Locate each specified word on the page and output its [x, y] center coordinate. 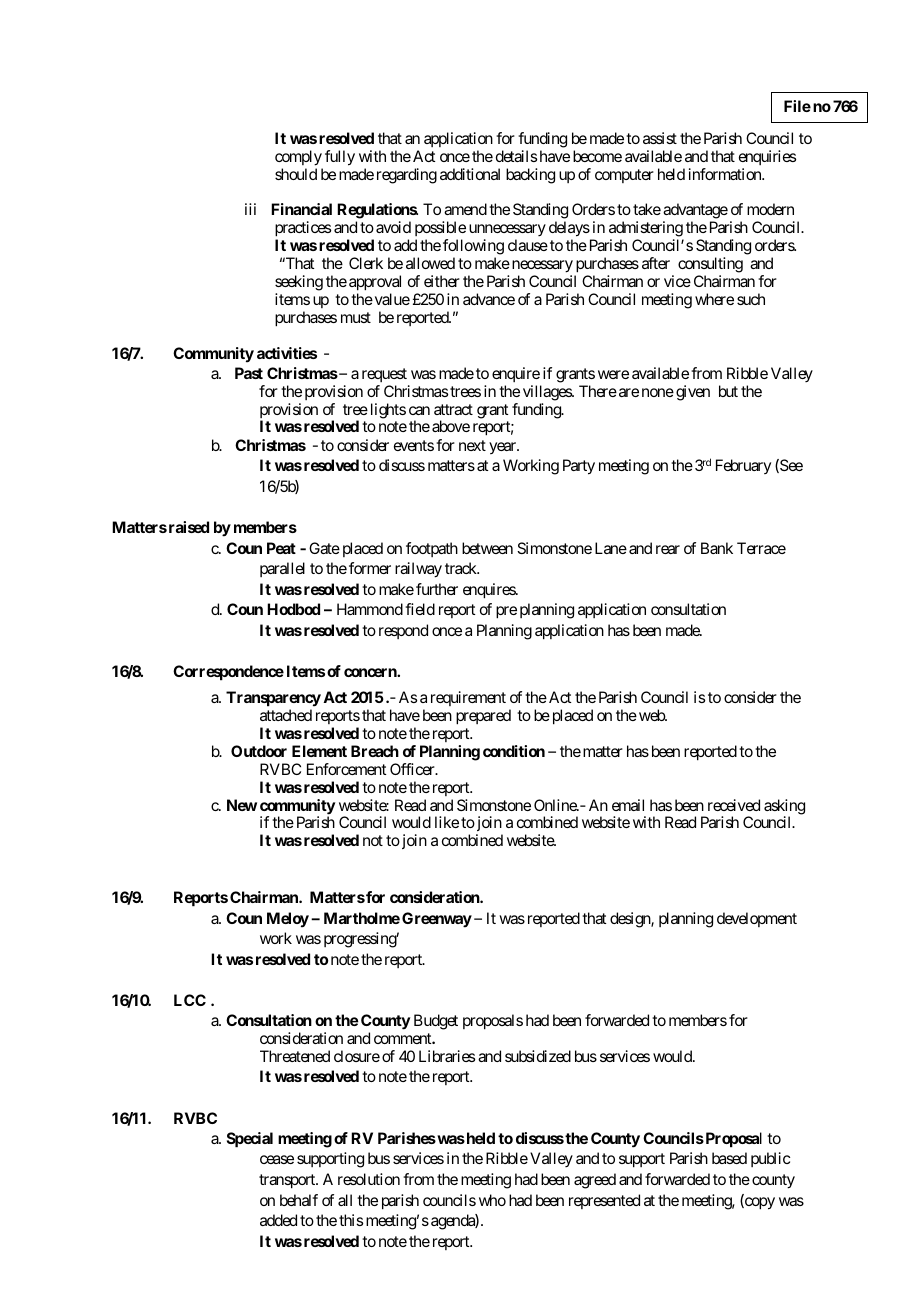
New [242, 805]
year [503, 448]
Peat [281, 548]
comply [298, 158]
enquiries [767, 157]
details [516, 156]
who [492, 1200]
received [734, 805]
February [743, 466]
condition [514, 751]
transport [288, 1181]
